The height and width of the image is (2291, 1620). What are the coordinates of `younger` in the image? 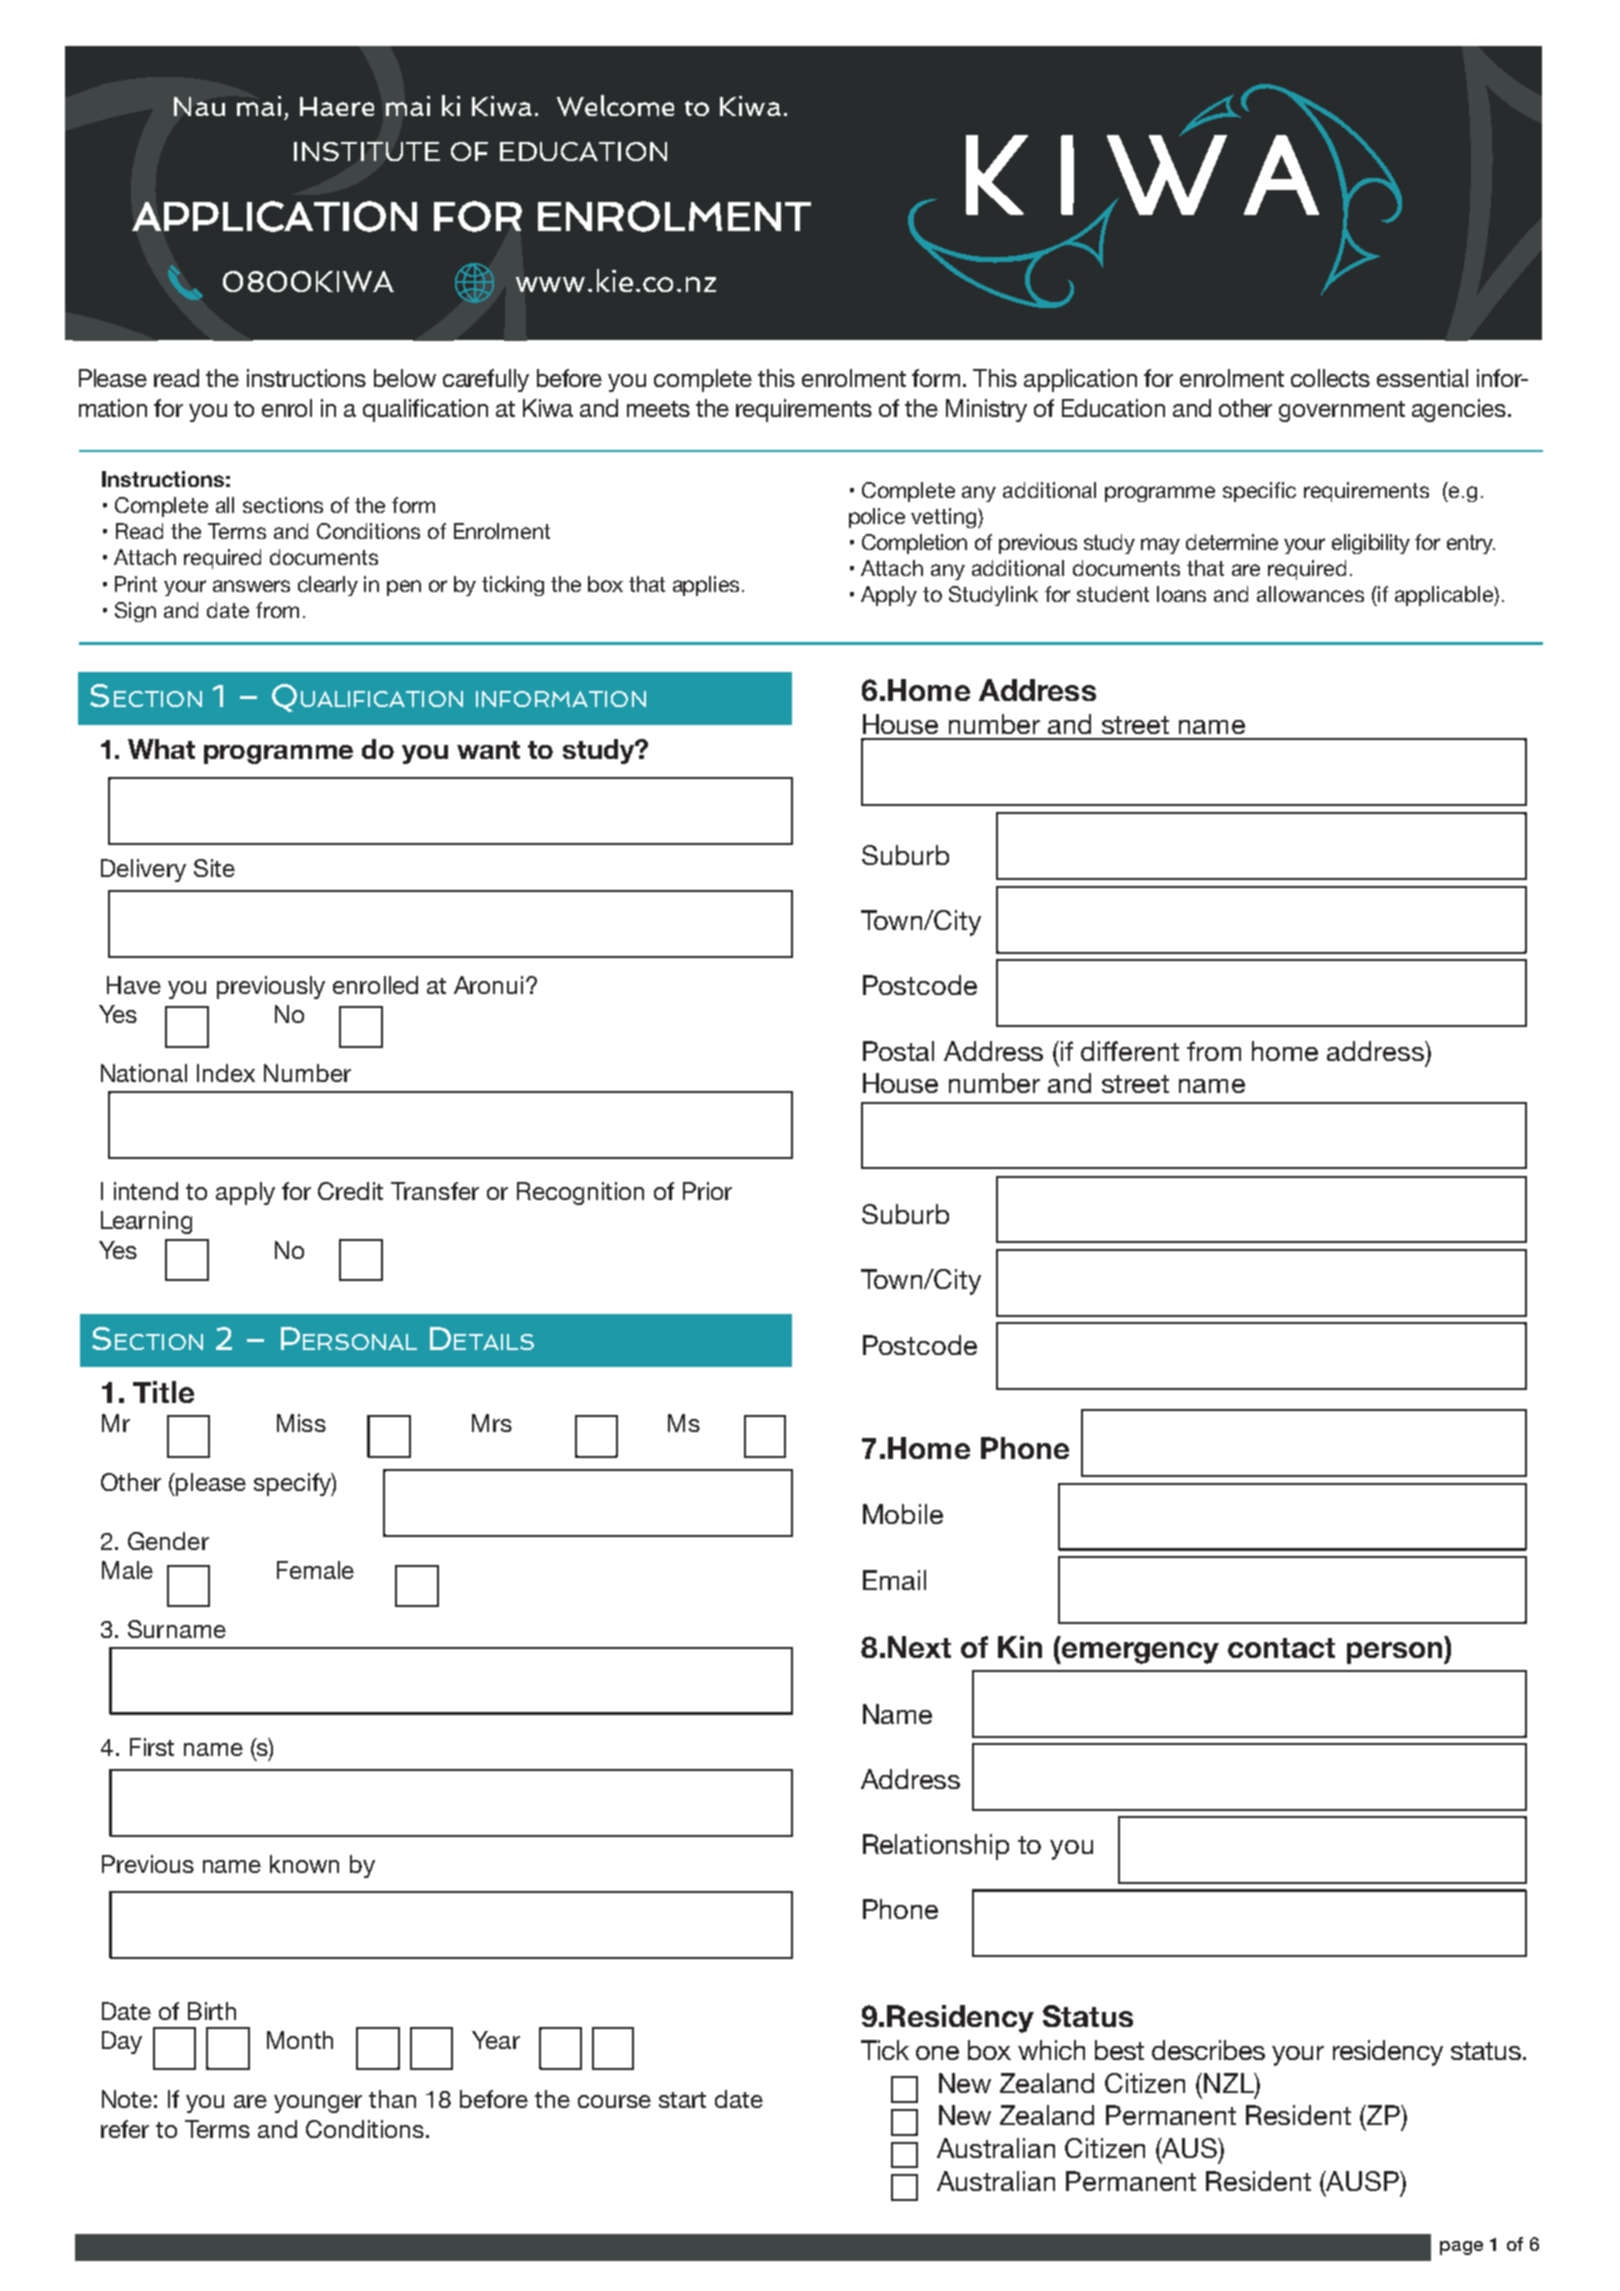 It's located at (318, 2104).
